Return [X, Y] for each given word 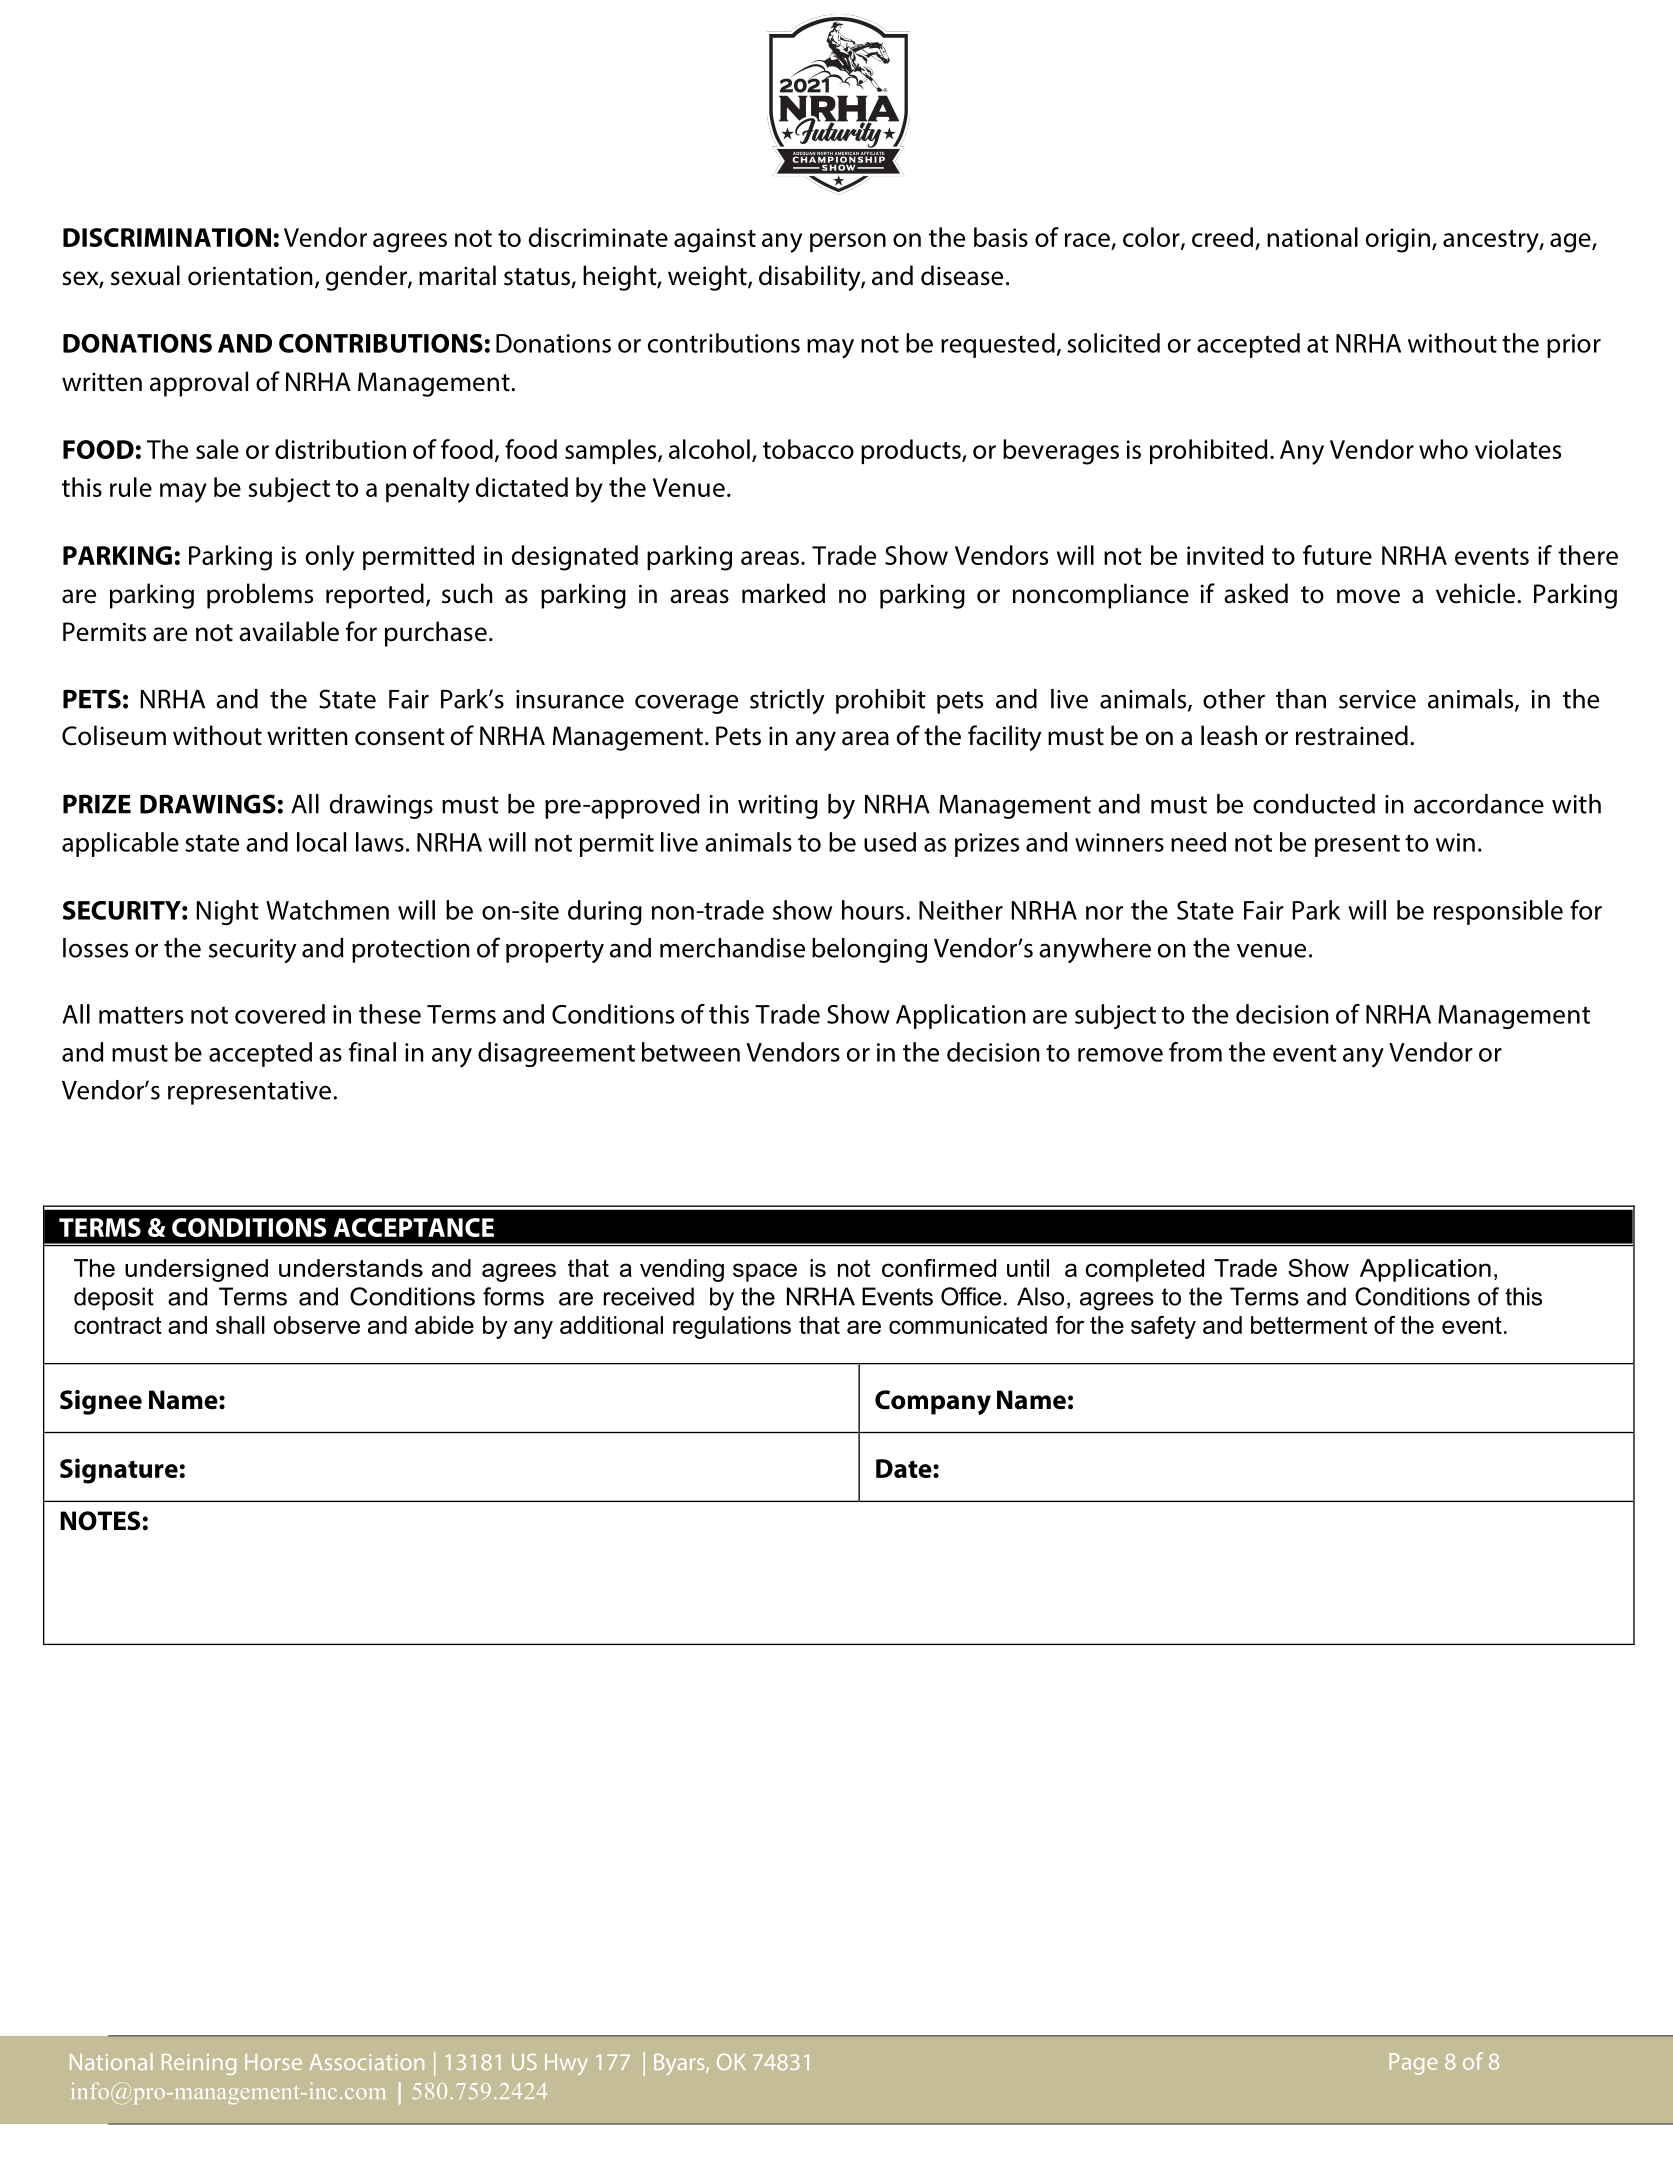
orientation [250, 276]
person [848, 242]
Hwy [566, 2064]
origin [1398, 240]
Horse [273, 2062]
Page [1414, 2064]
